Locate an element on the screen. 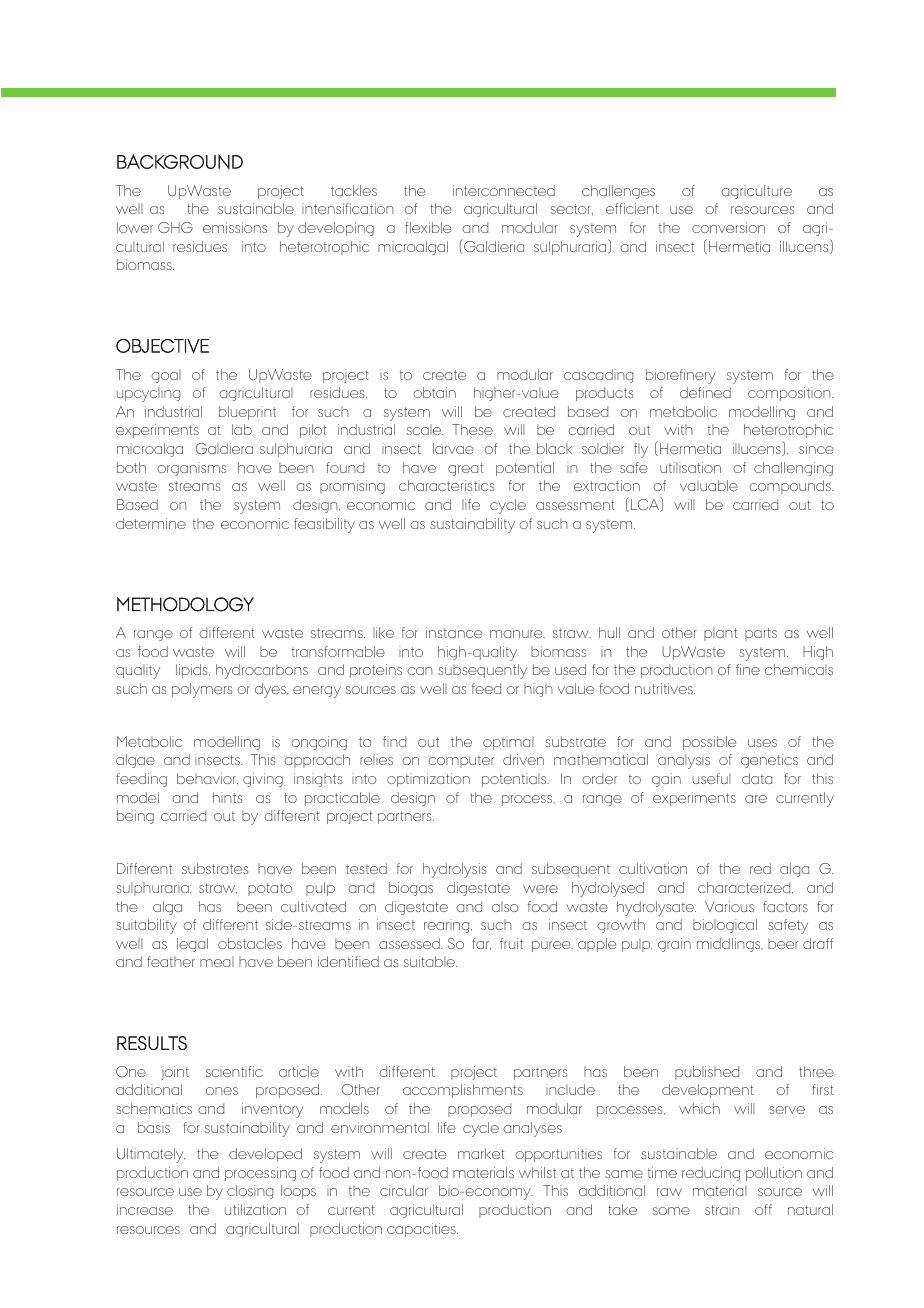 The height and width of the screenshot is (1308, 924). closing is located at coordinates (250, 1192).
